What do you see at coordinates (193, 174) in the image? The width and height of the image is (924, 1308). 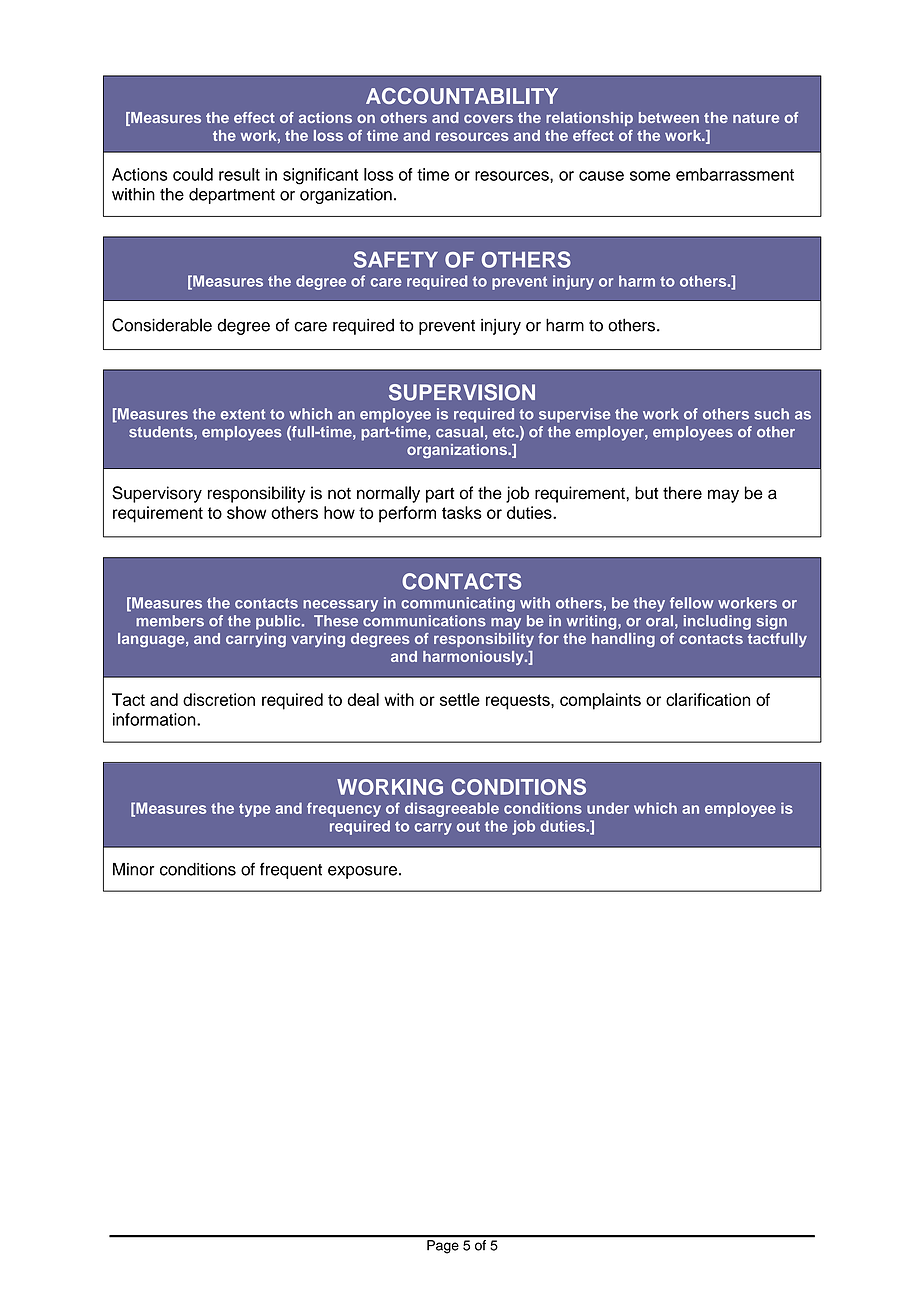 I see `could` at bounding box center [193, 174].
